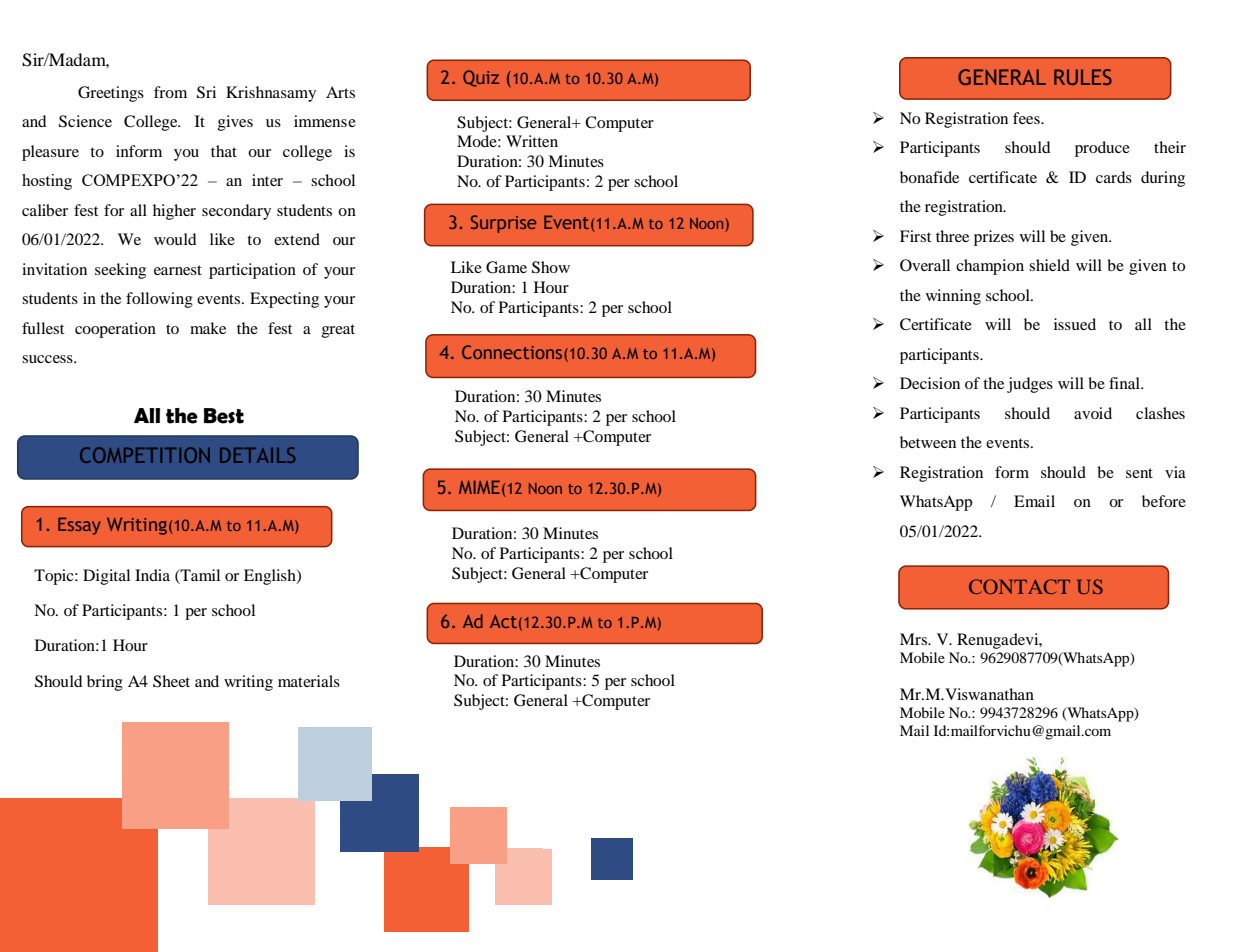  I want to click on prizes, so click(994, 238).
